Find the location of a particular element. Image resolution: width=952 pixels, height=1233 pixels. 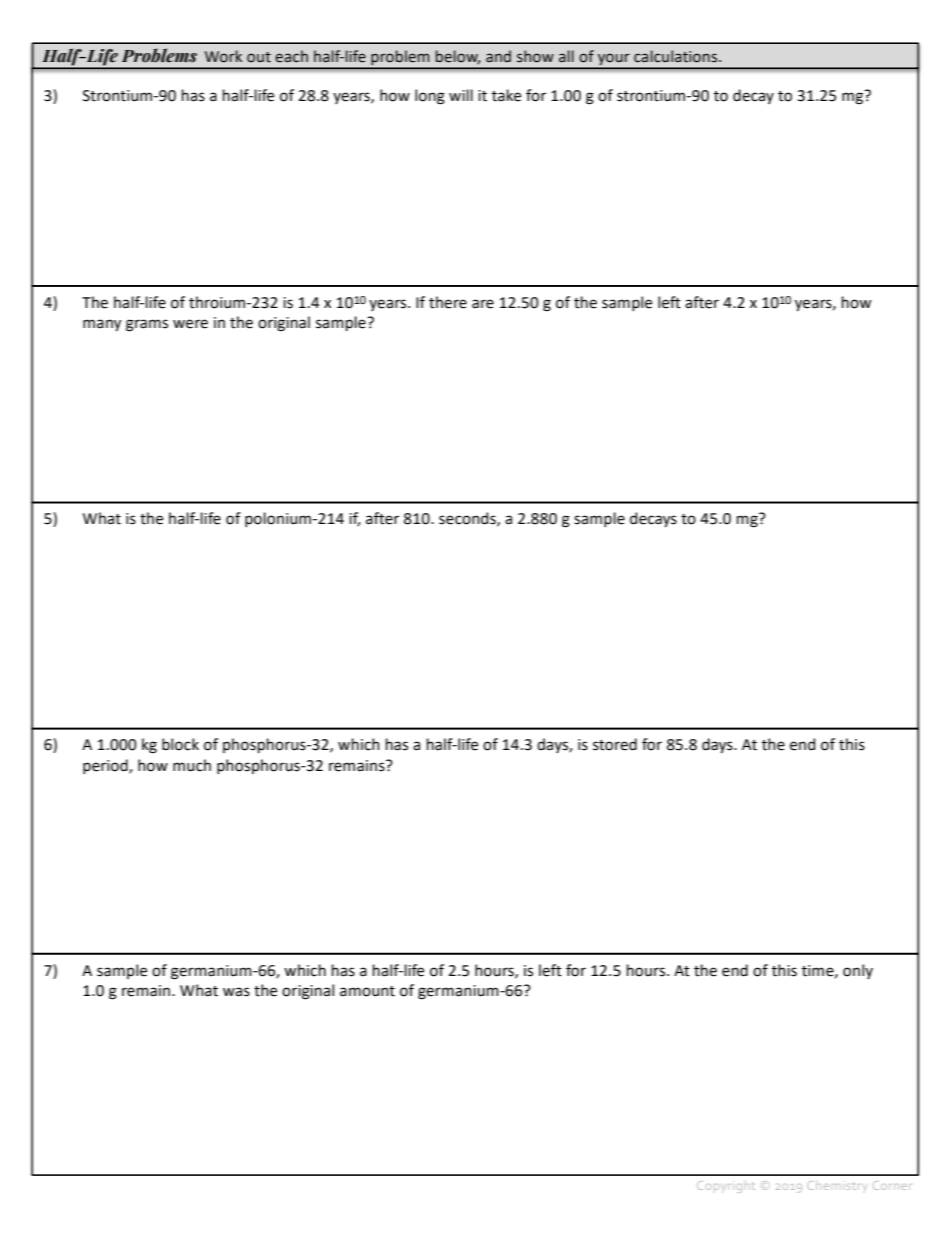

calculations is located at coordinates (677, 56).
